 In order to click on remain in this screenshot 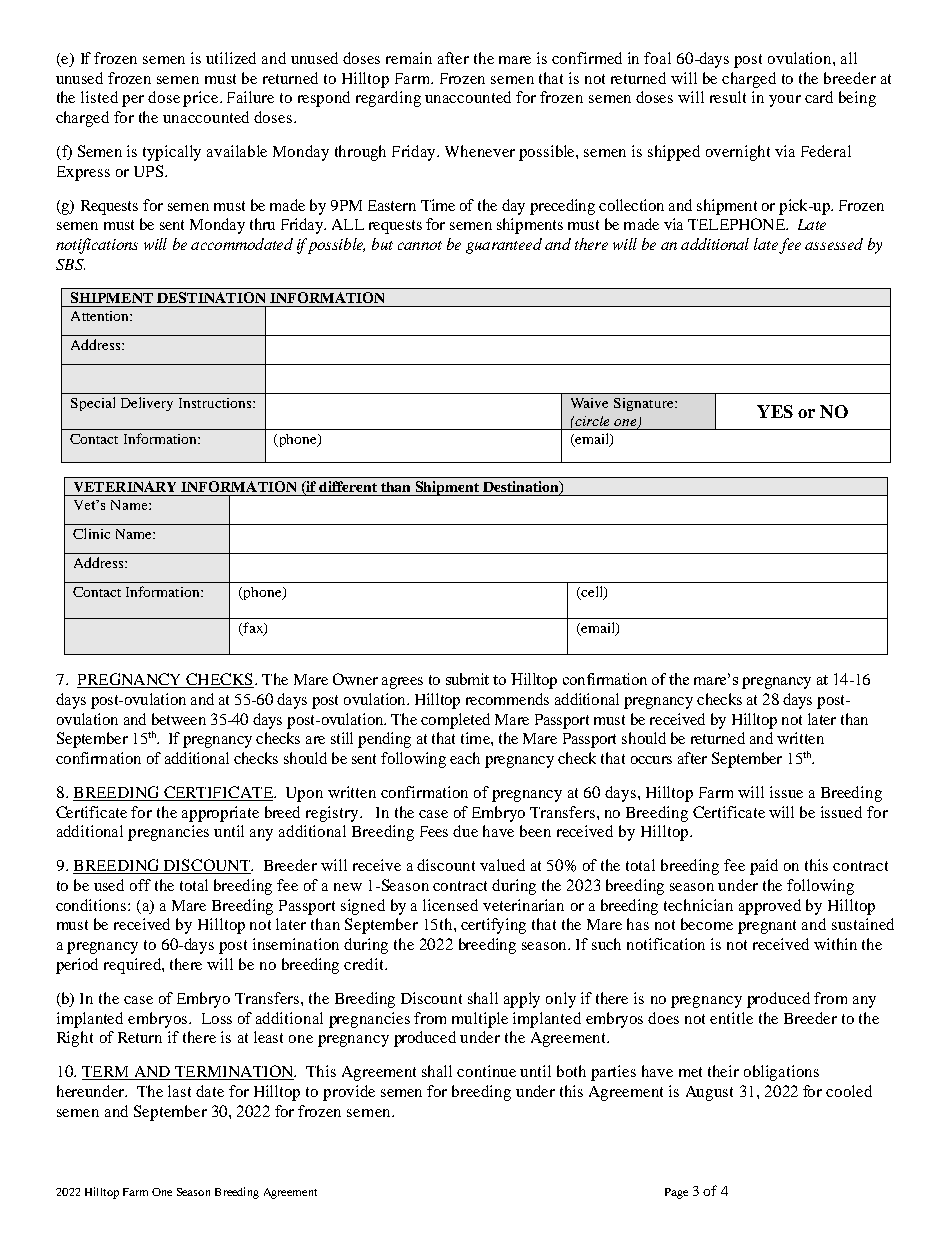, I will do `click(409, 58)`.
